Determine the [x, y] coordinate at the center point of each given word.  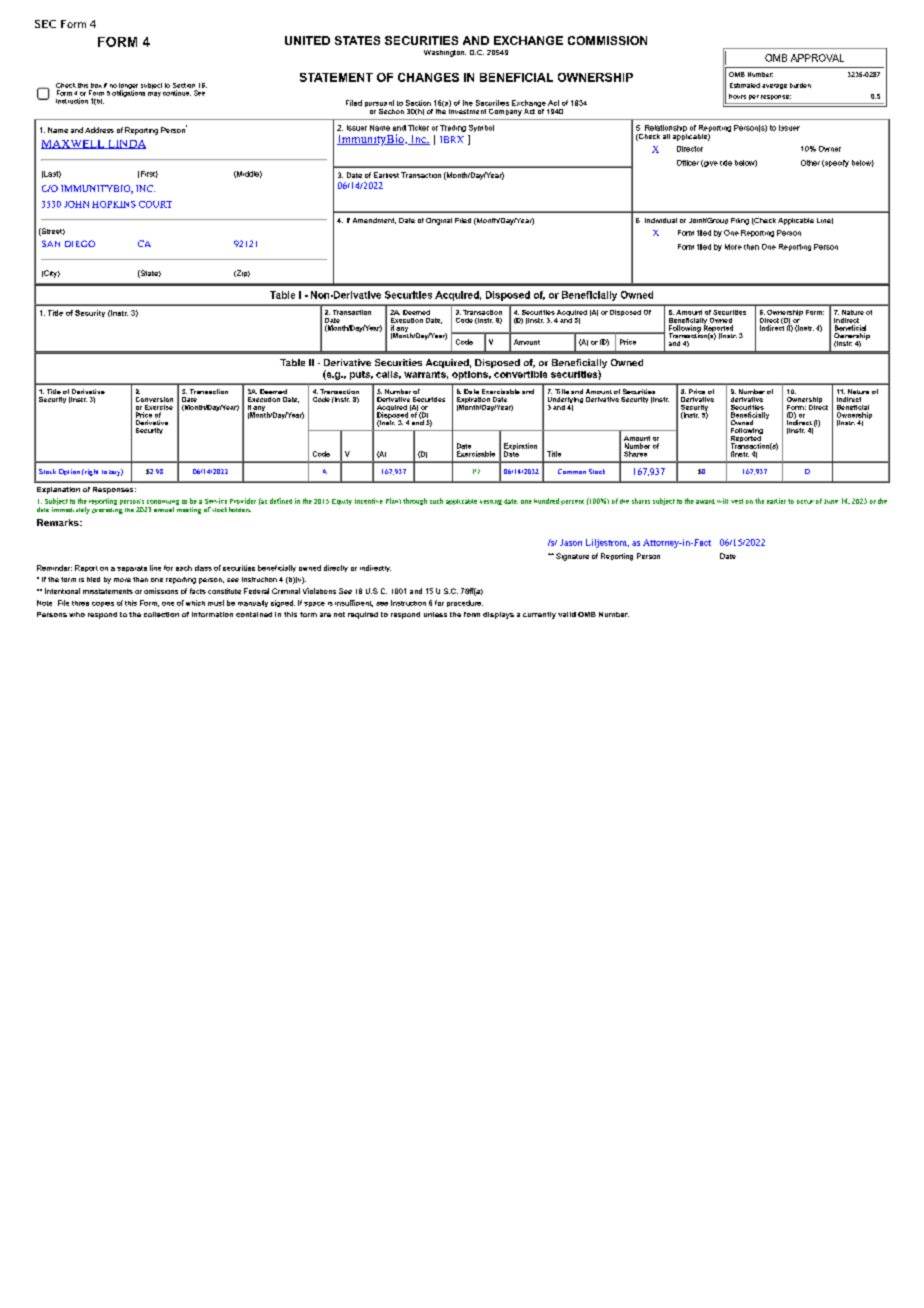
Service [216, 501]
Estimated [745, 85]
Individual [661, 220]
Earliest [386, 175]
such [436, 501]
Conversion [154, 399]
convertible [520, 374]
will [722, 501]
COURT [155, 204]
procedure [465, 603]
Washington [445, 53]
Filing [740, 221]
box [96, 85]
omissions [161, 591]
